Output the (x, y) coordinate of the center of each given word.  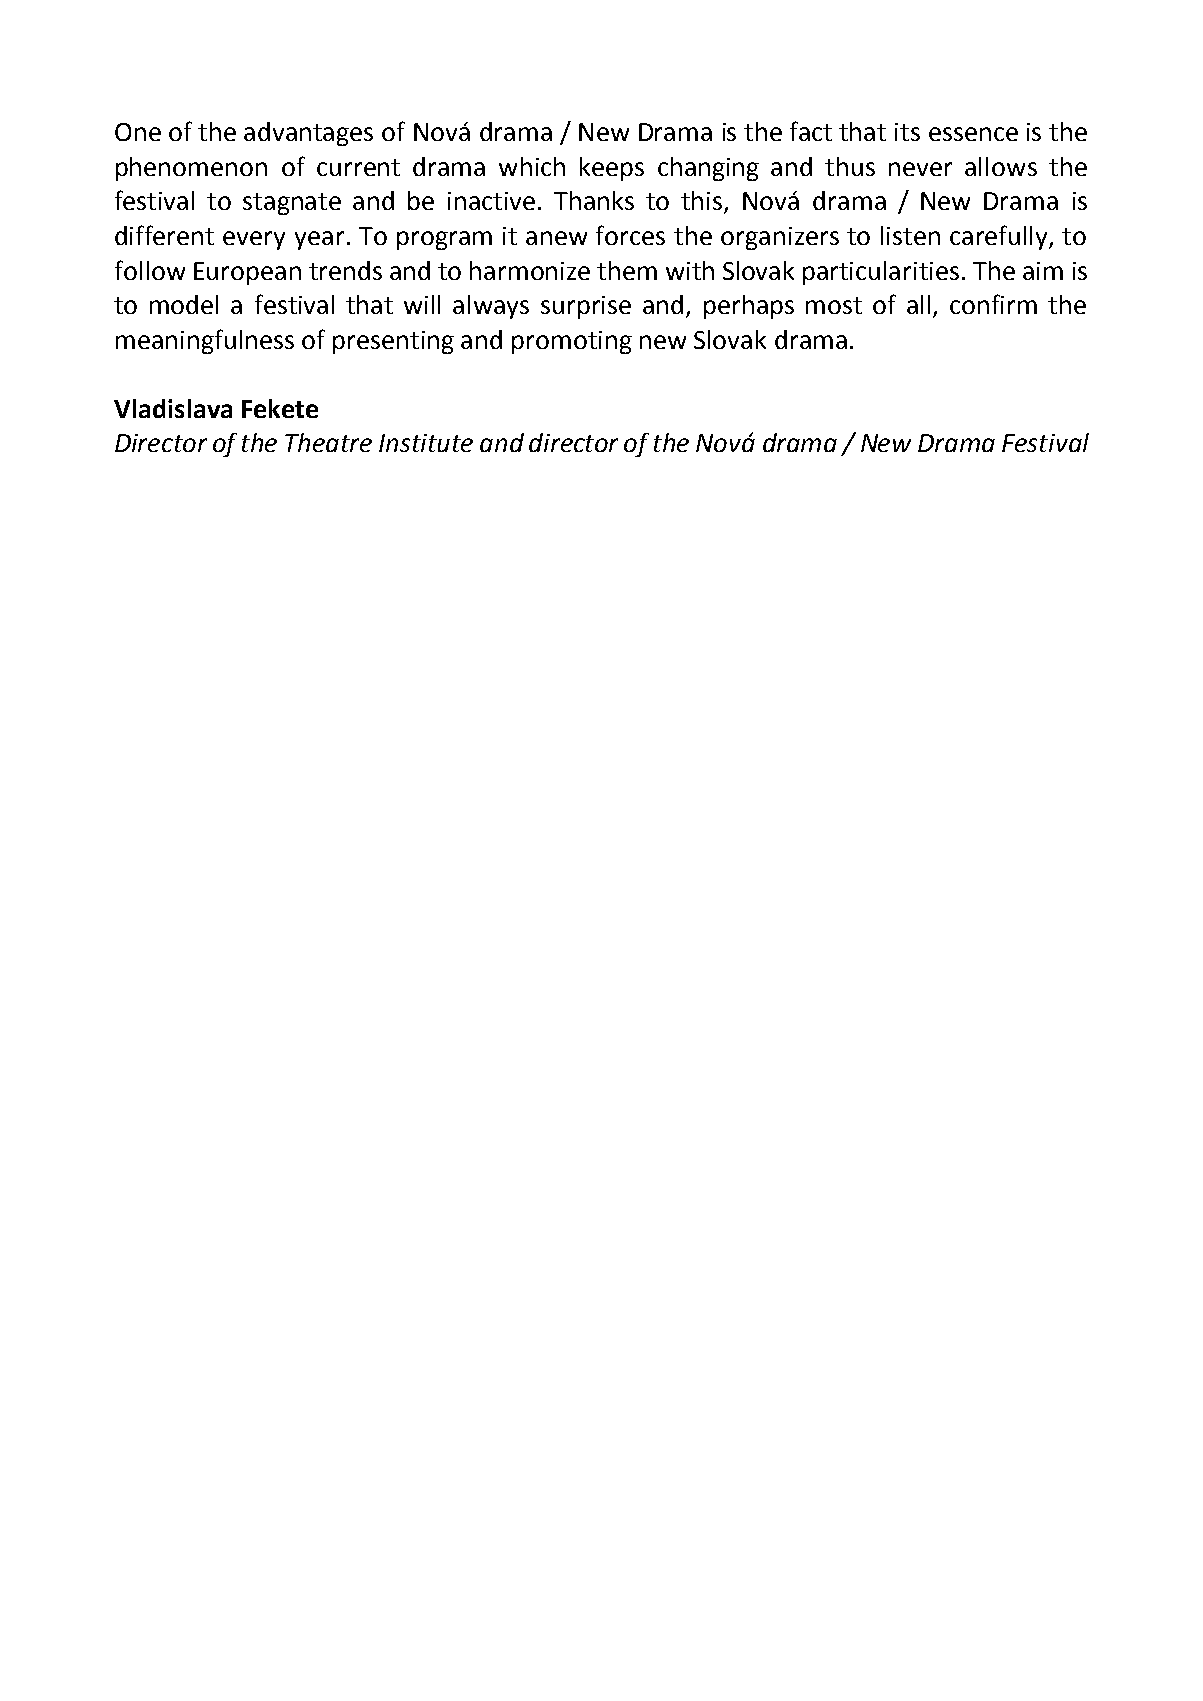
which (532, 166)
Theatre (328, 442)
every (254, 240)
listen (910, 235)
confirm (993, 304)
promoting (572, 342)
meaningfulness (205, 341)
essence (973, 134)
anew (556, 238)
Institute (426, 443)
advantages (308, 134)
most (834, 305)
